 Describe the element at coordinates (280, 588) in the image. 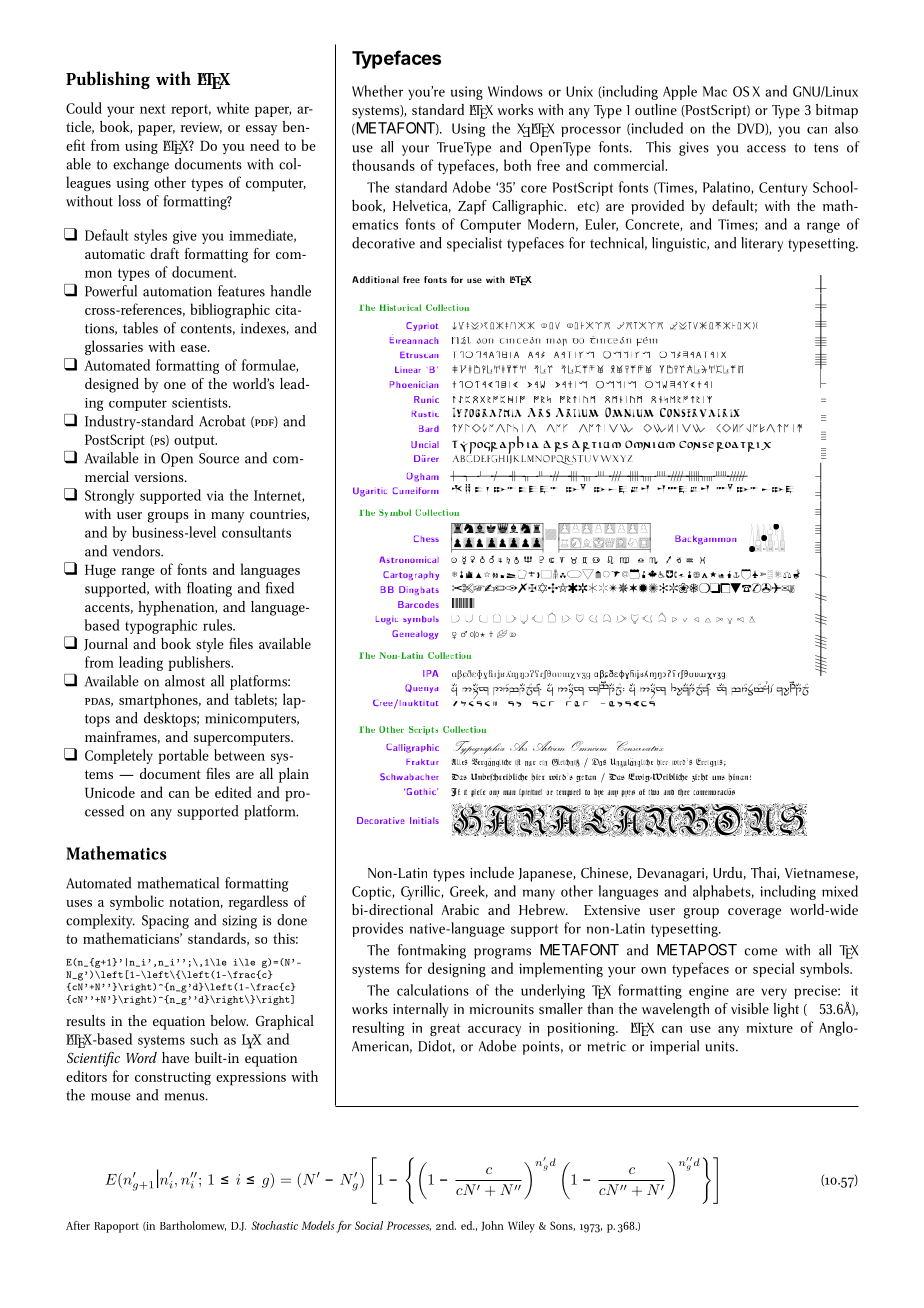

I see `fixed` at that location.
